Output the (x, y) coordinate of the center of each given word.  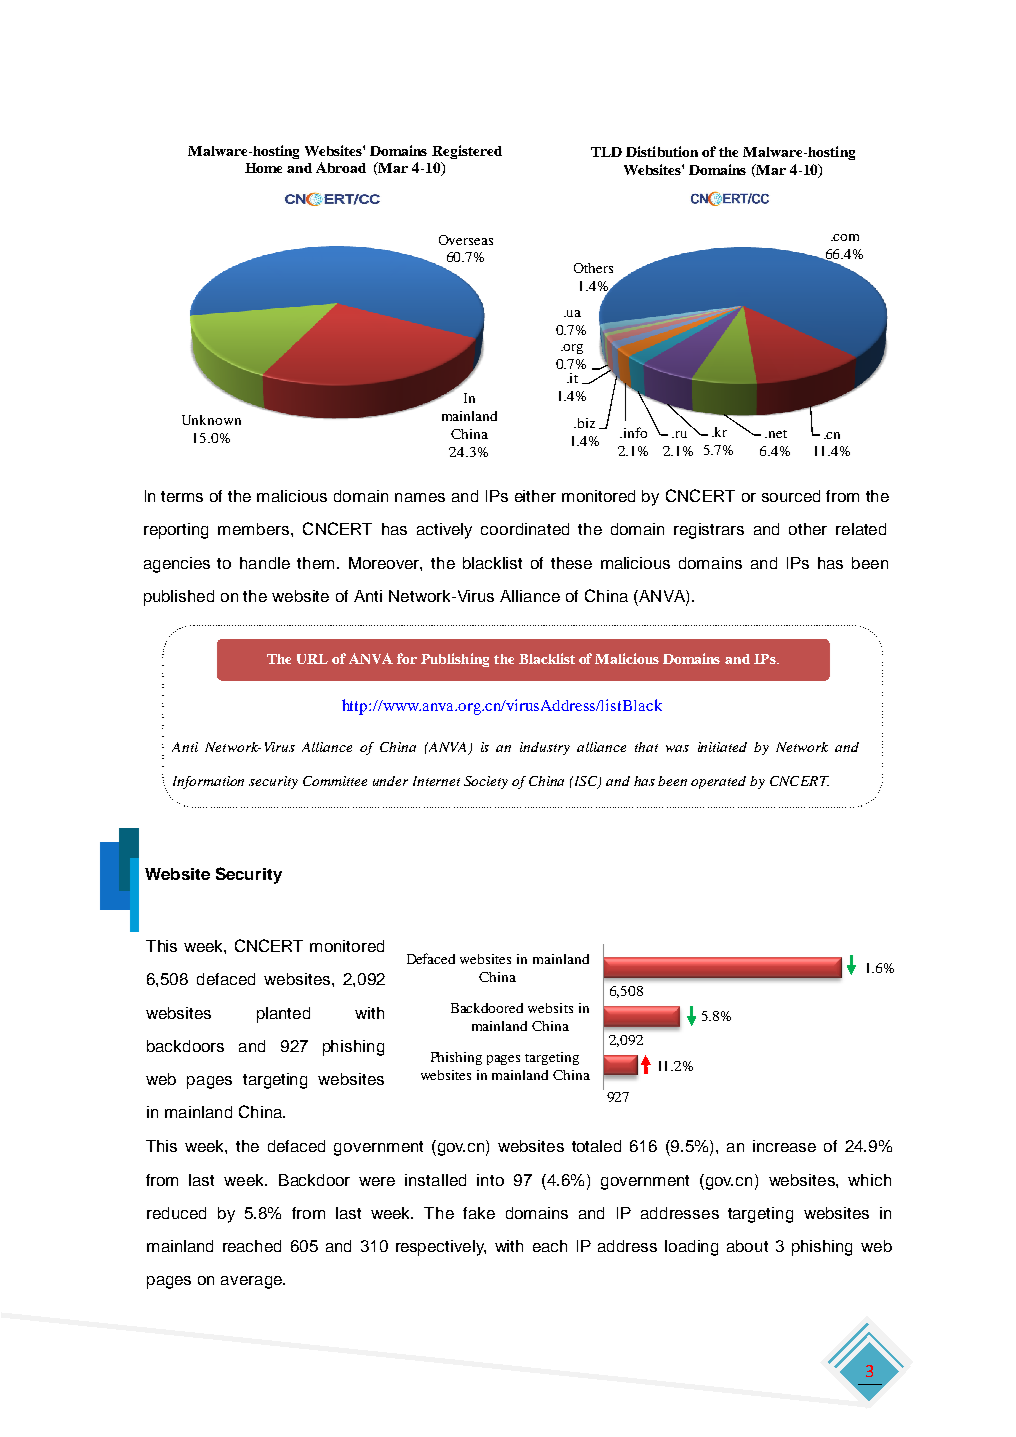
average (252, 1282)
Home (263, 168)
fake (479, 1213)
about (747, 1246)
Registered (467, 152)
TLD (606, 152)
